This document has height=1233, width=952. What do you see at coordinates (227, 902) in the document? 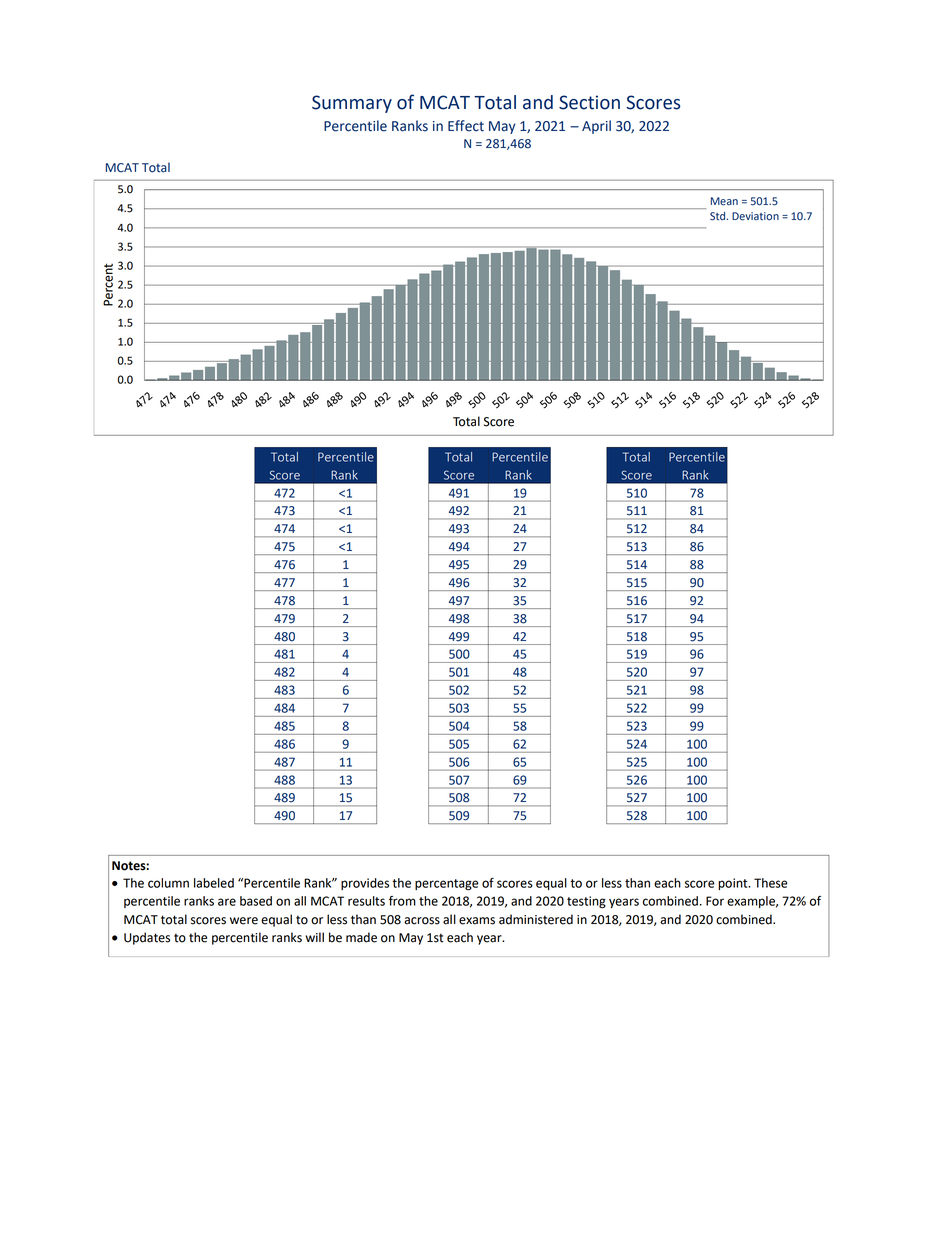
I see `are` at bounding box center [227, 902].
